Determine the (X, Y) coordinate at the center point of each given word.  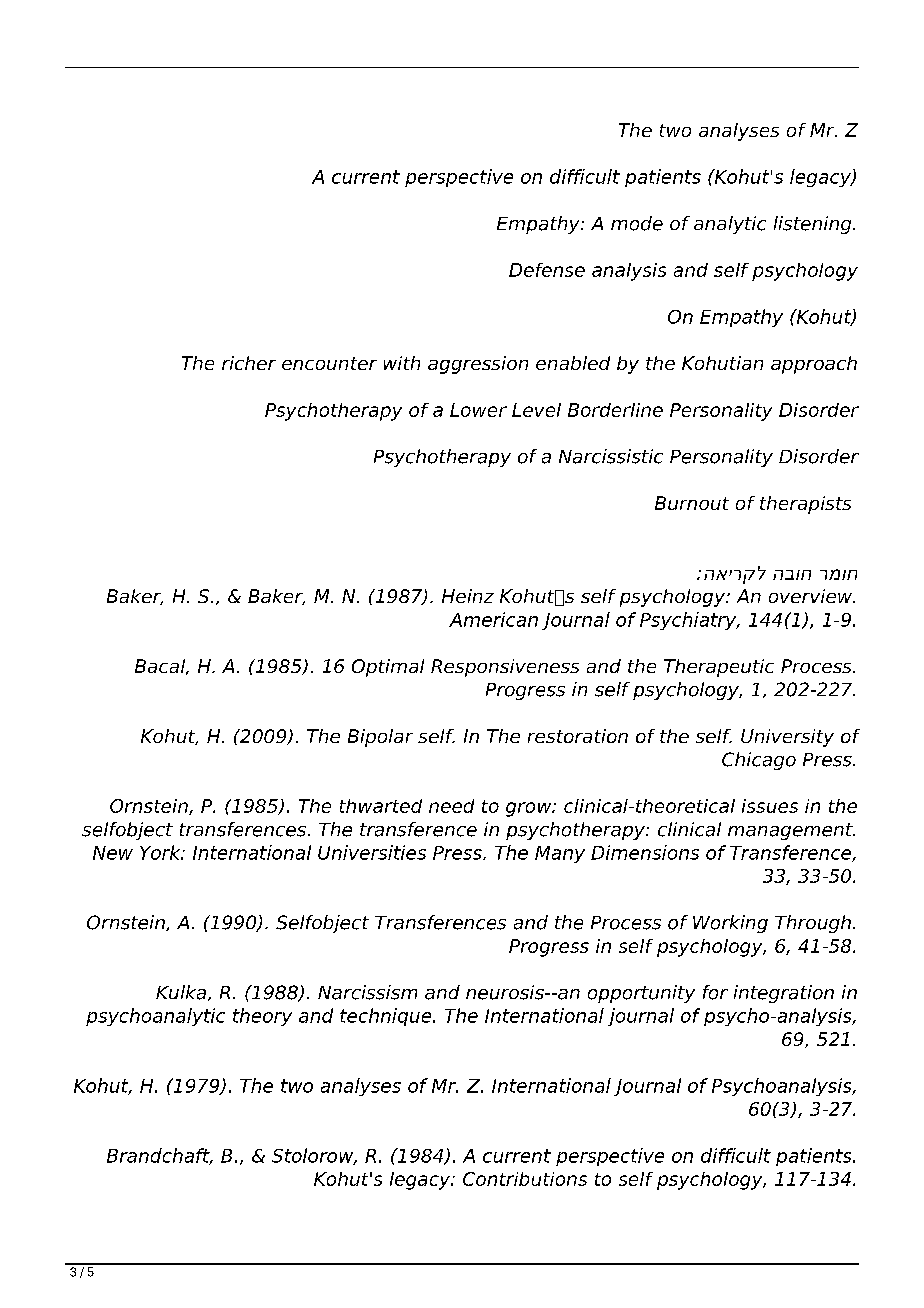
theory (262, 1017)
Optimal (388, 668)
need (451, 806)
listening (814, 225)
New (113, 853)
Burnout (692, 503)
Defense (547, 270)
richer (249, 363)
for (715, 992)
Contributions (525, 1179)
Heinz (468, 596)
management (791, 831)
